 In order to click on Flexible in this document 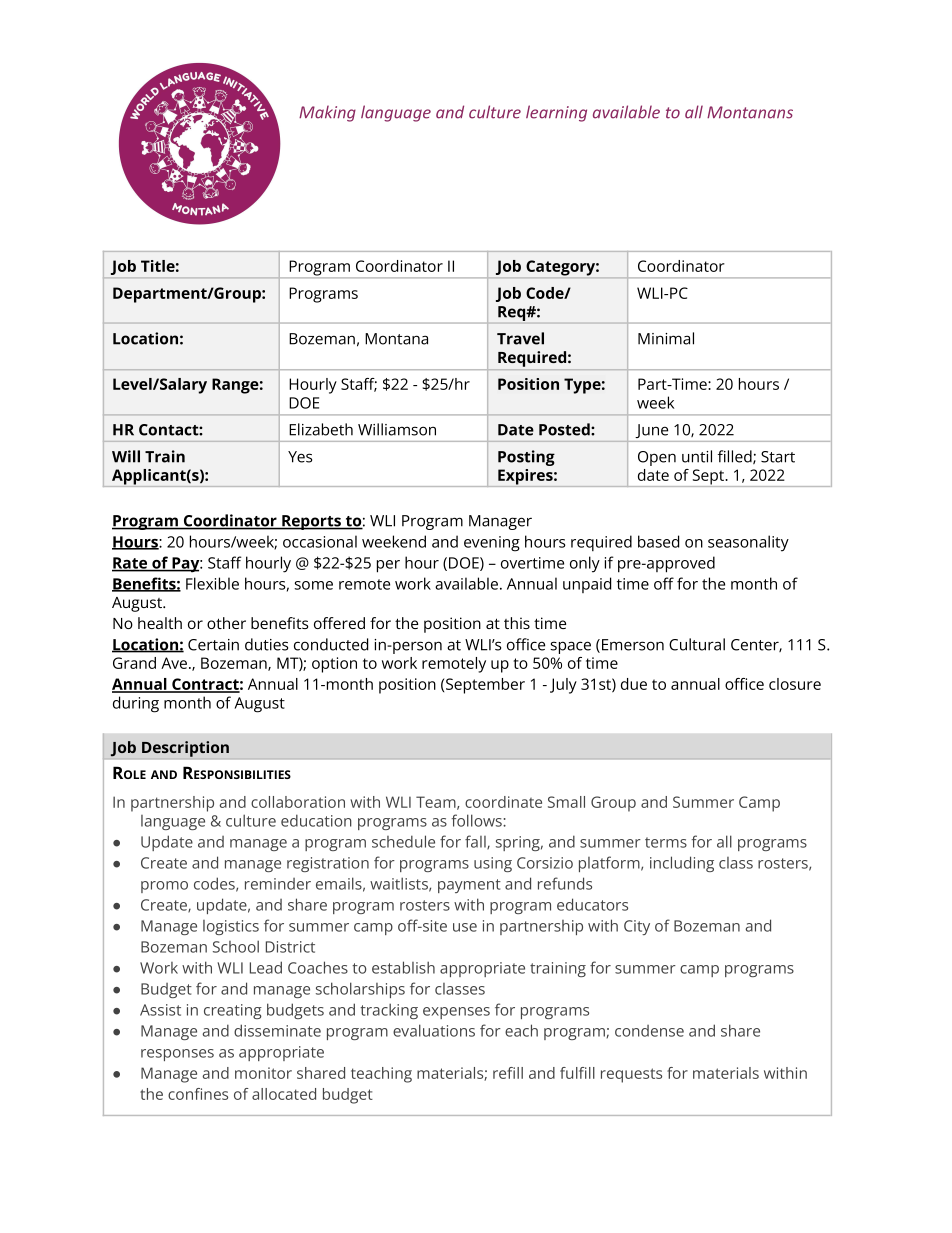, I will do `click(212, 583)`.
